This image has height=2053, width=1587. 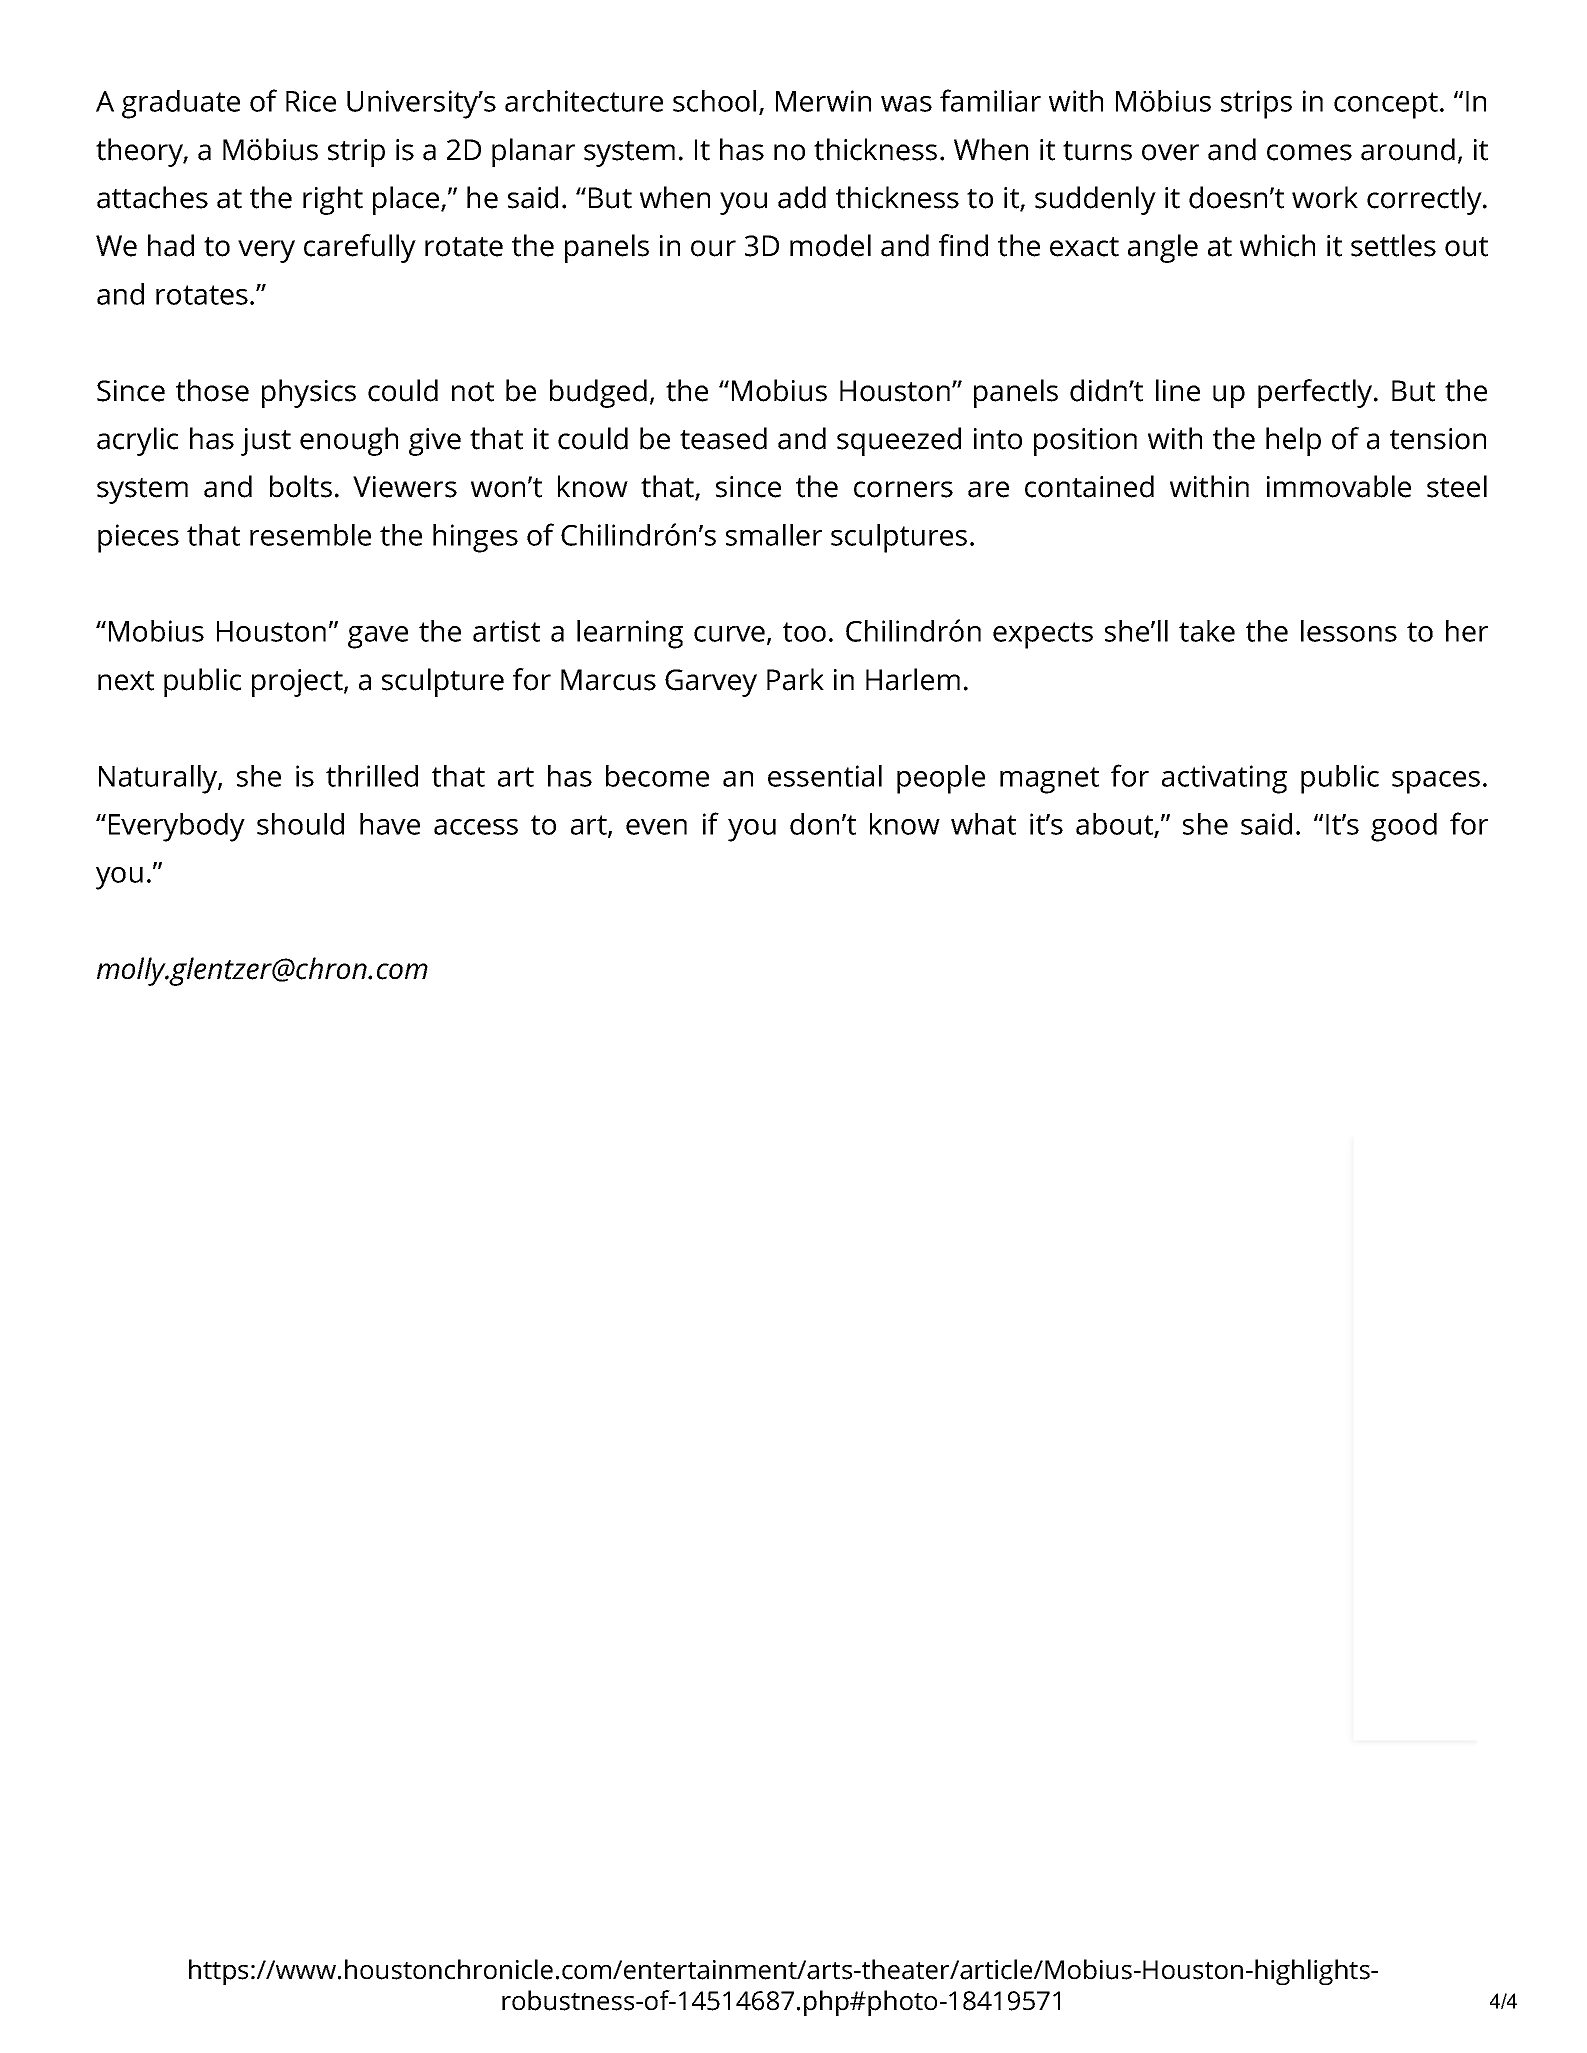 What do you see at coordinates (310, 535) in the image?
I see `resemble` at bounding box center [310, 535].
